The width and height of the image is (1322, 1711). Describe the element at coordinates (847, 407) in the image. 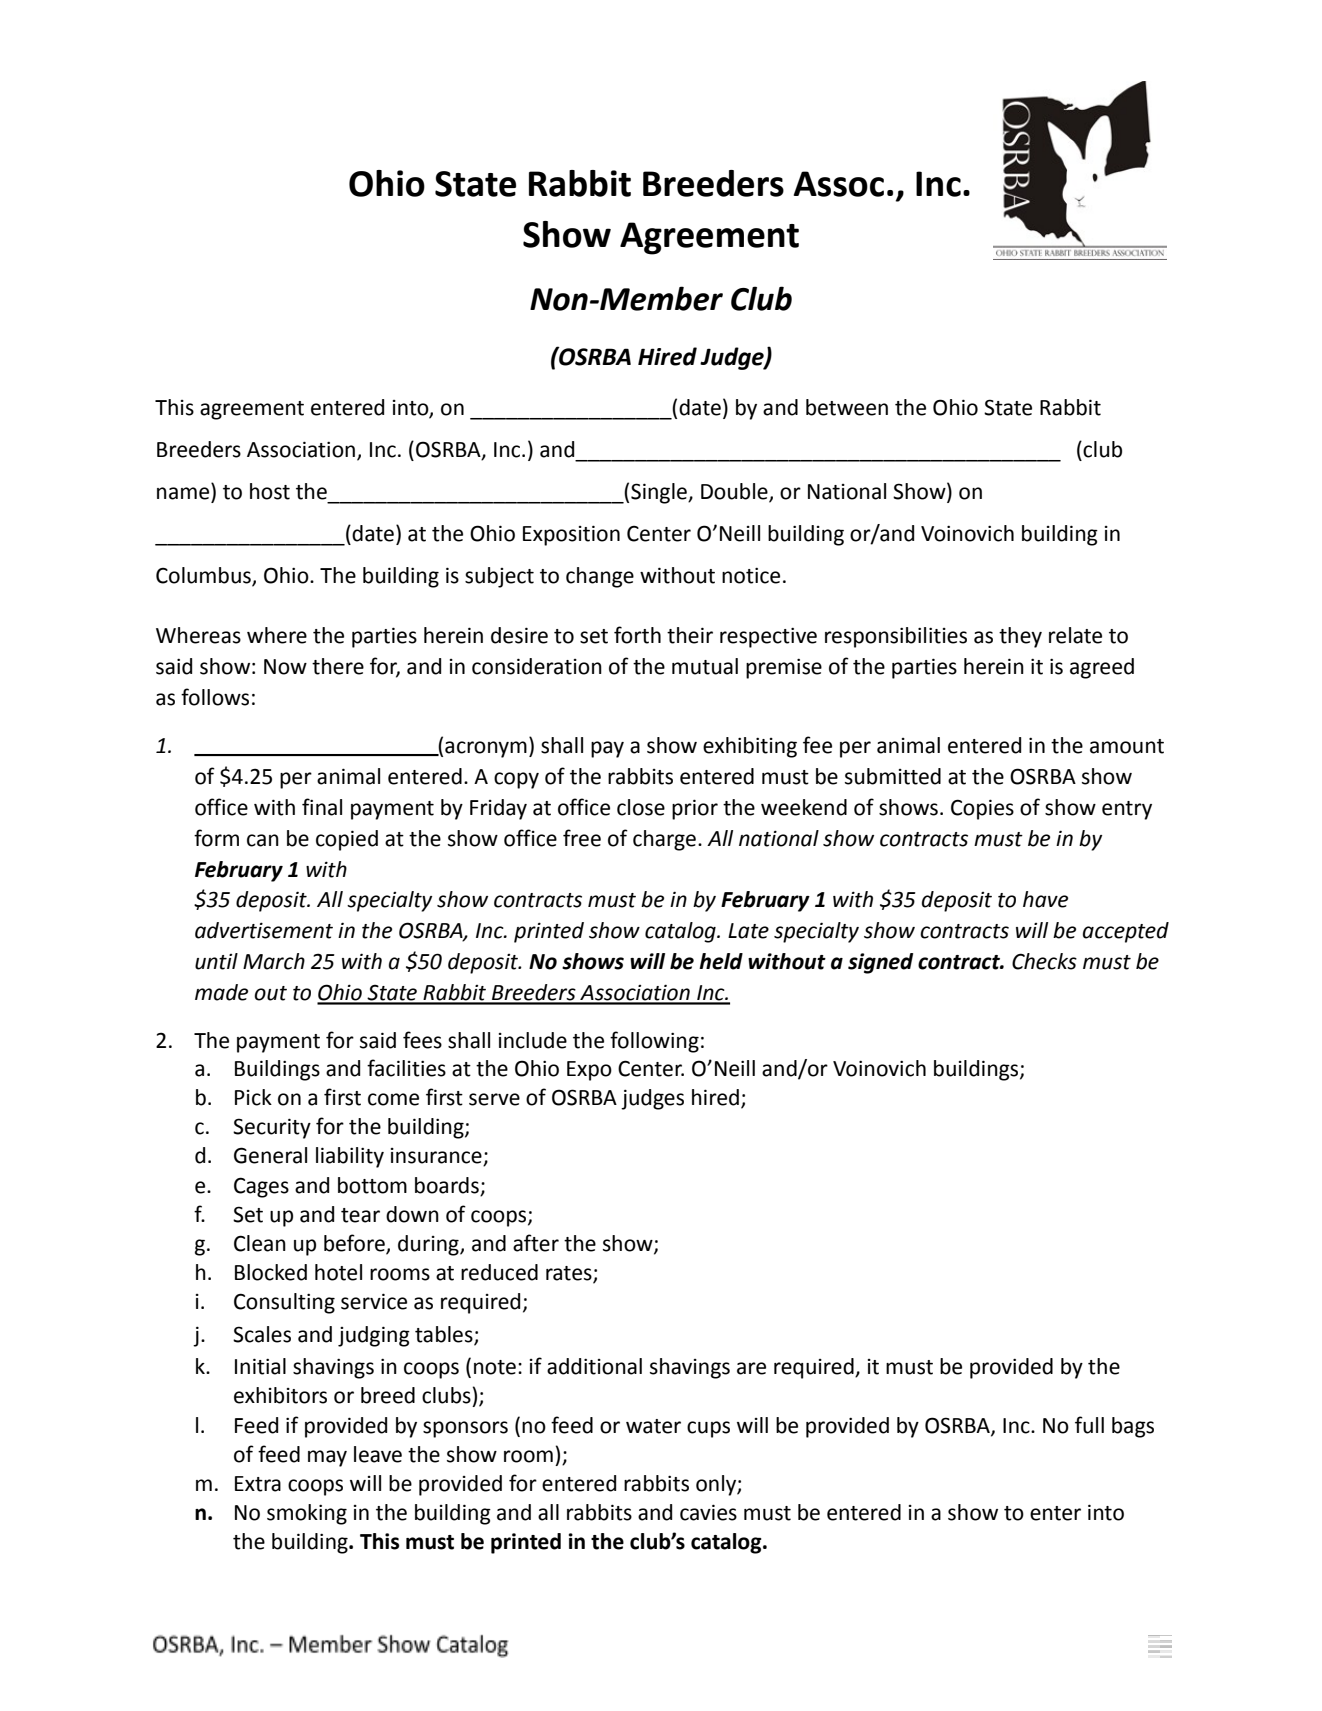

I see `between` at that location.
